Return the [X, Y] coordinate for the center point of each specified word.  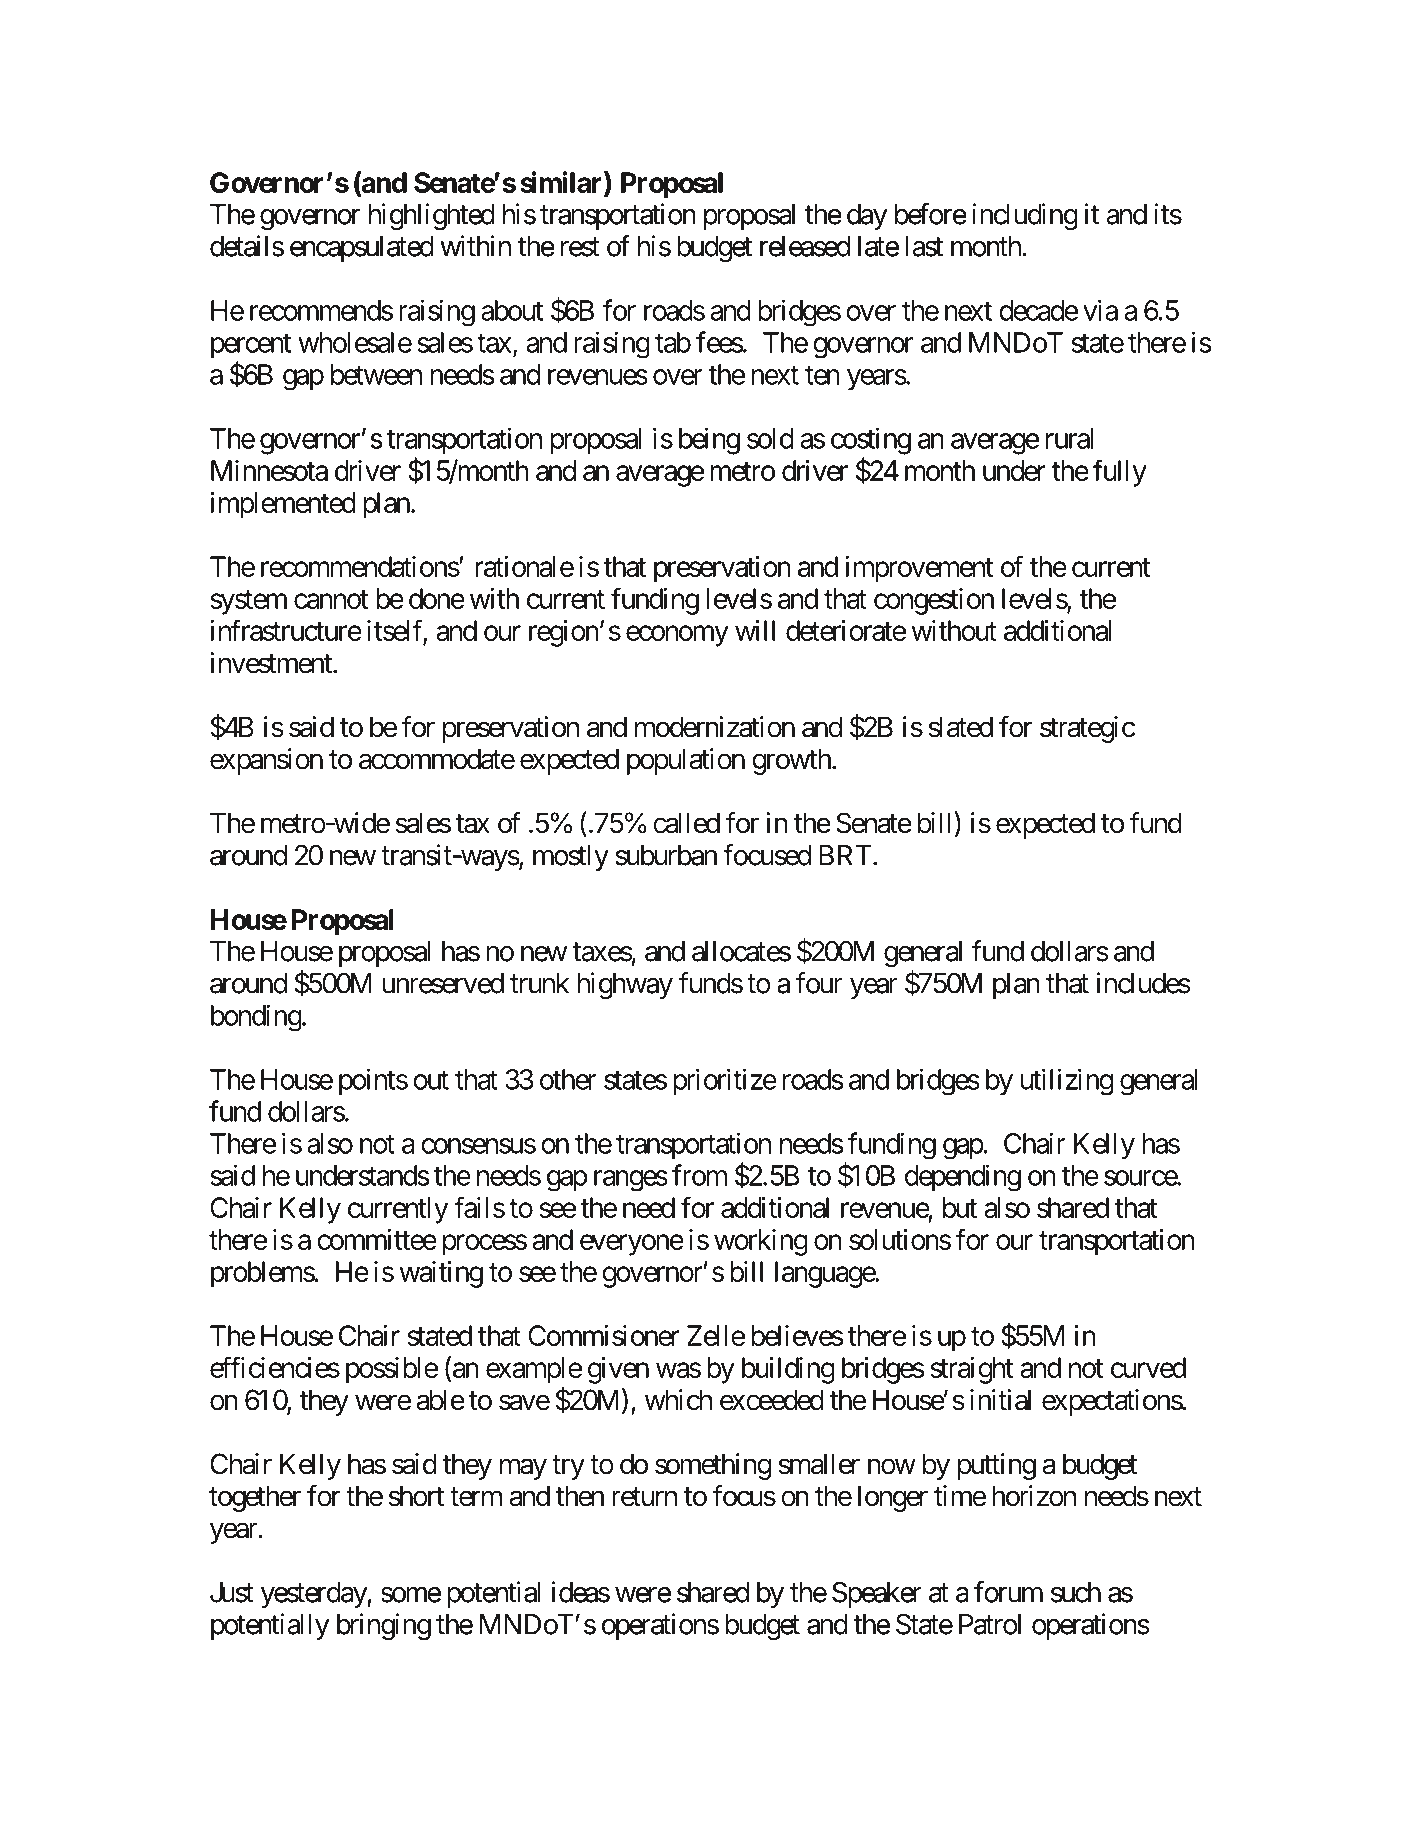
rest [580, 247]
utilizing [1067, 1082]
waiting [441, 1274]
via [1100, 310]
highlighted [432, 217]
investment [272, 663]
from [699, 1175]
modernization [715, 727]
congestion [934, 601]
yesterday [314, 1595]
